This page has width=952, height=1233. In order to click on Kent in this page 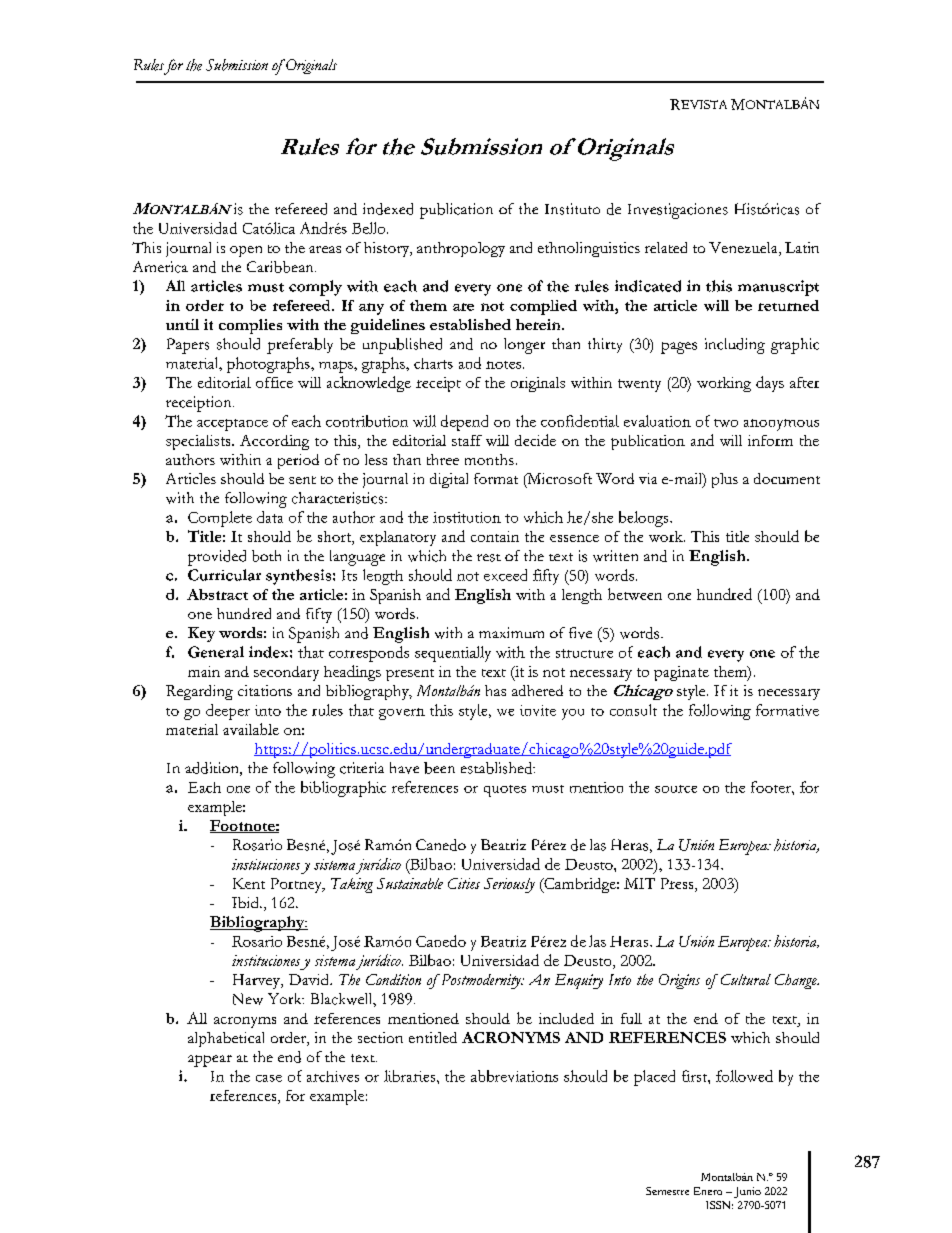, I will do `click(249, 883)`.
